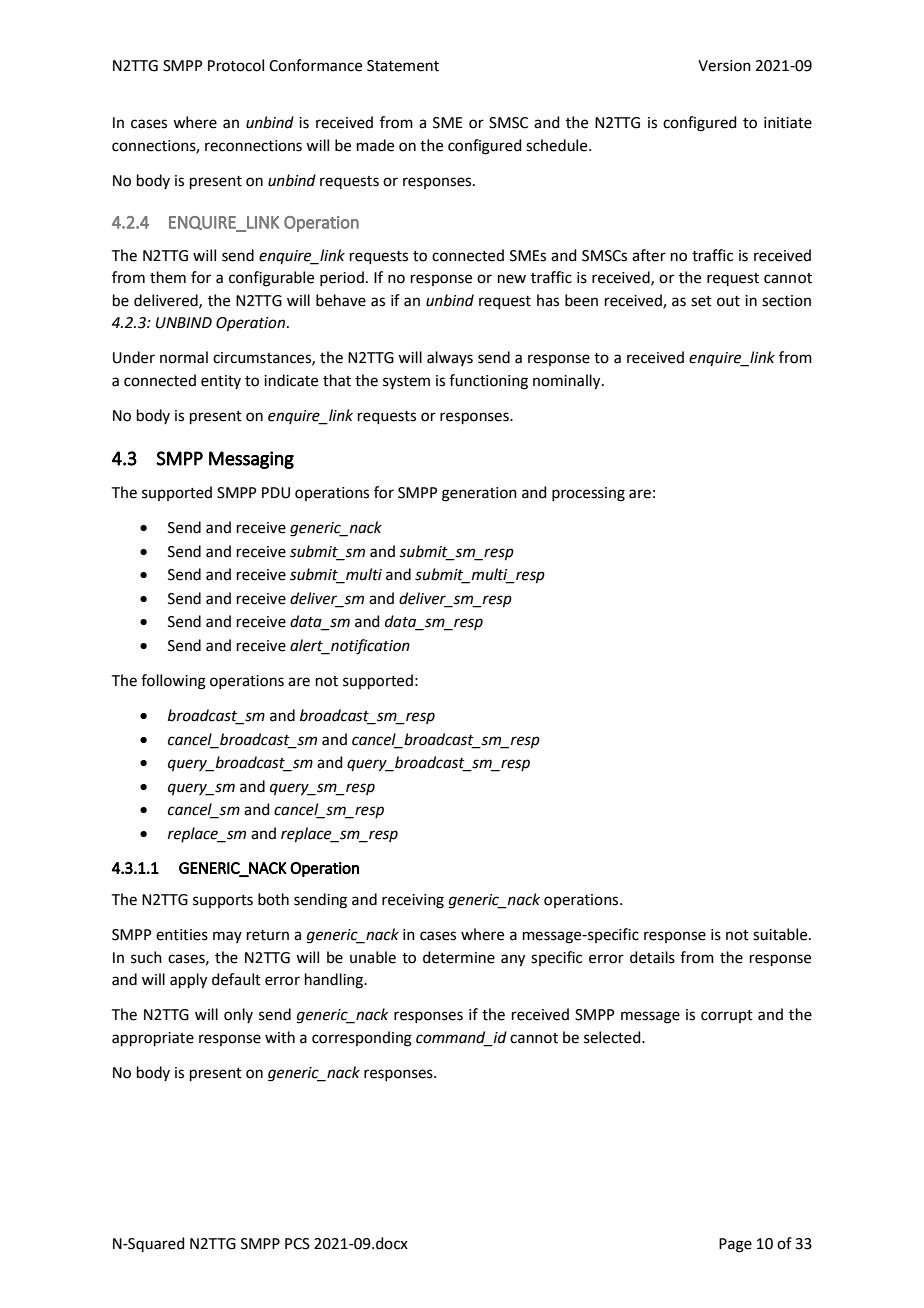 The width and height of the page is (924, 1308). Describe the element at coordinates (652, 957) in the page. I see `details` at that location.
